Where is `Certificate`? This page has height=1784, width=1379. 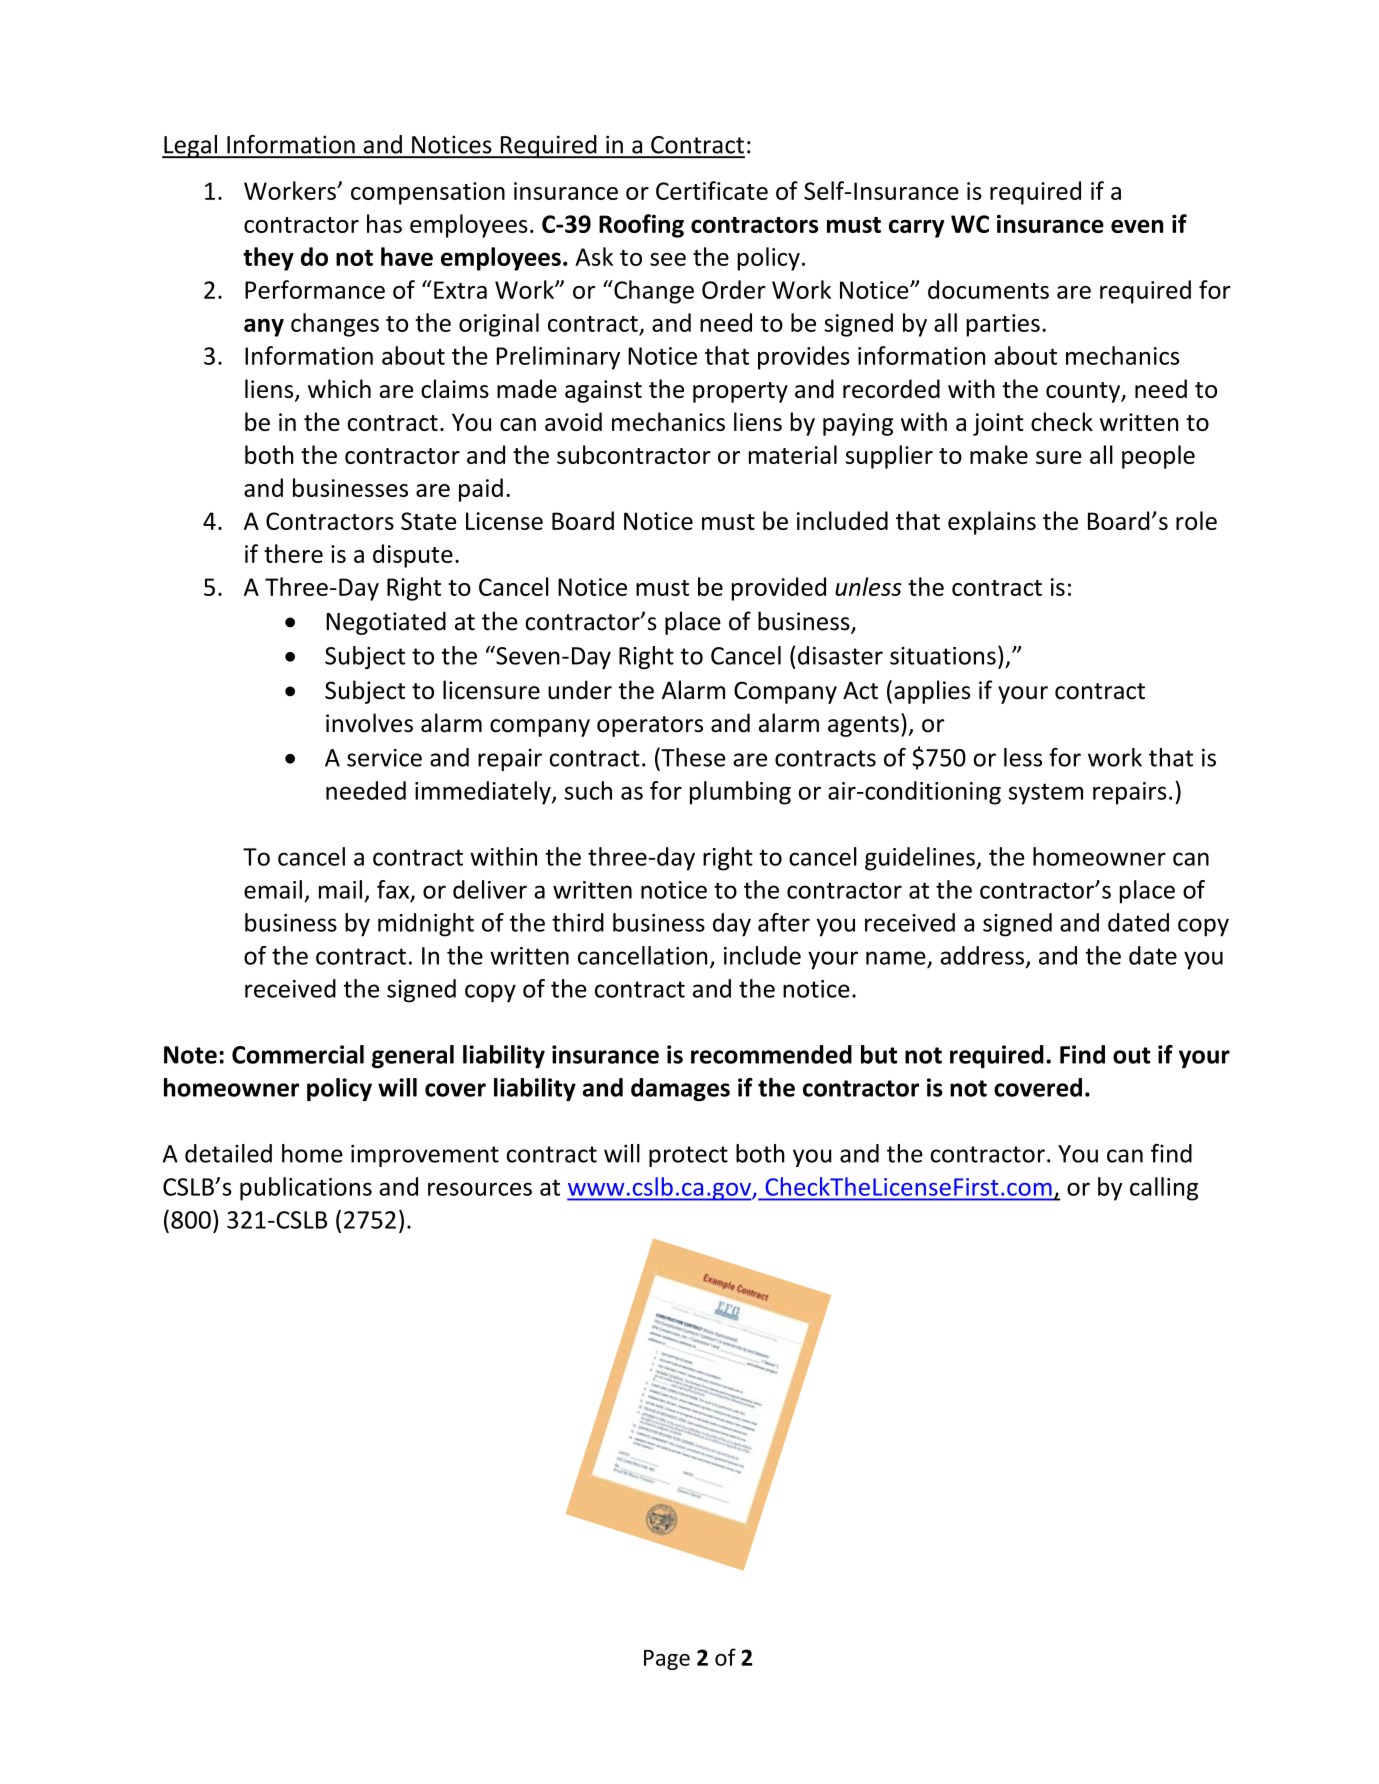 Certificate is located at coordinates (712, 190).
